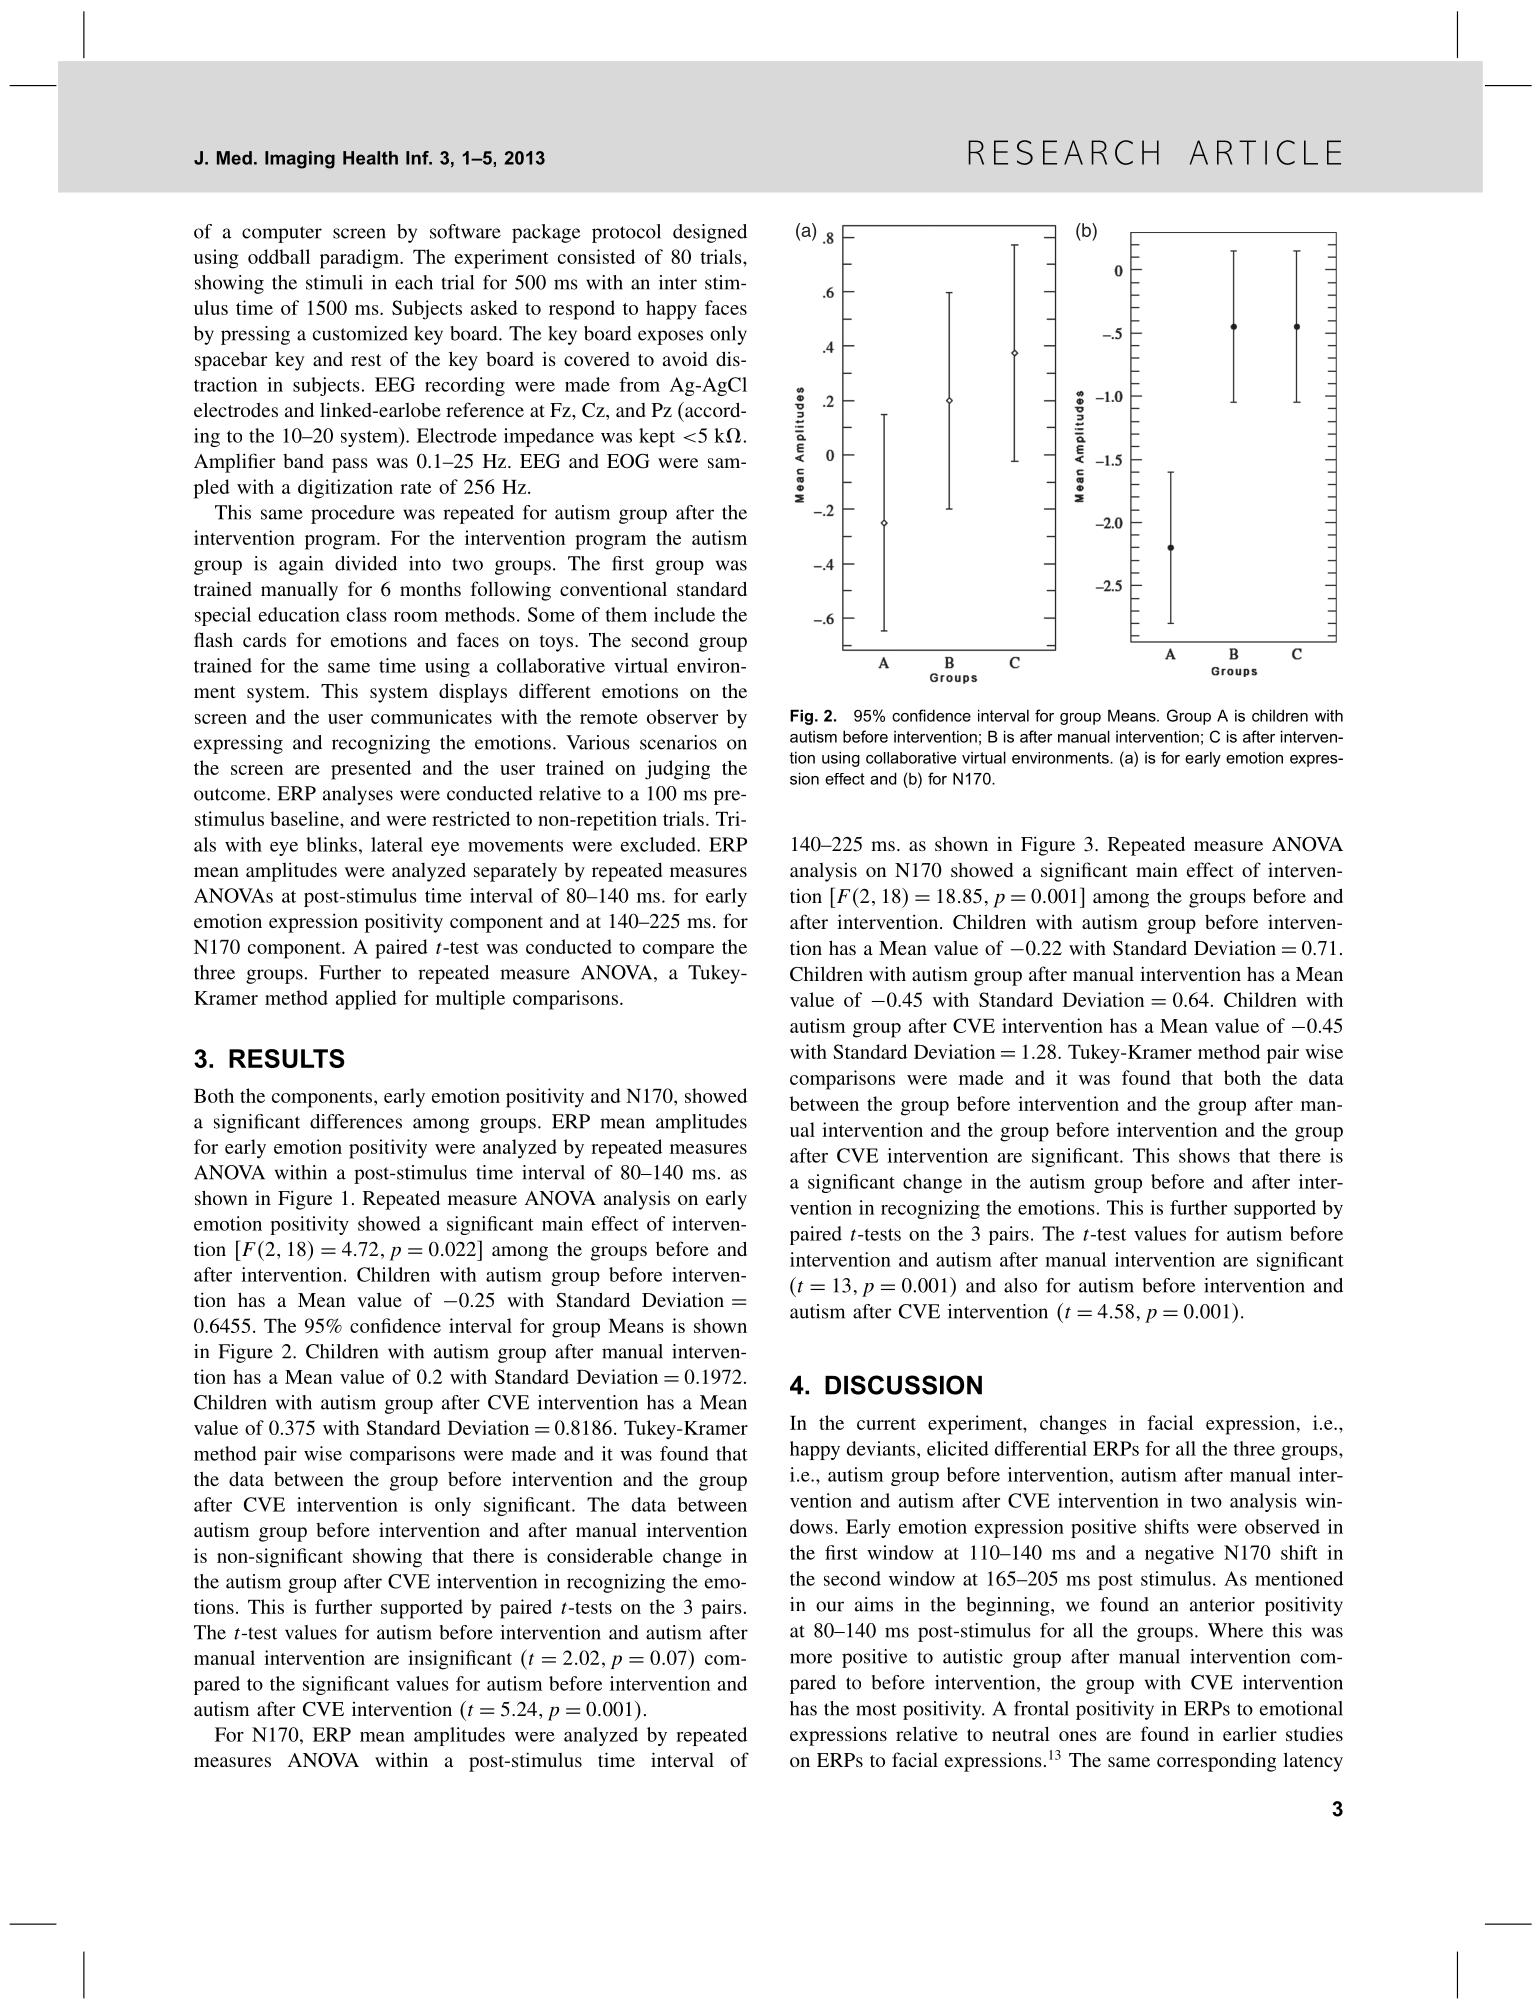  Describe the element at coordinates (710, 233) in the screenshot. I see `designed` at that location.
